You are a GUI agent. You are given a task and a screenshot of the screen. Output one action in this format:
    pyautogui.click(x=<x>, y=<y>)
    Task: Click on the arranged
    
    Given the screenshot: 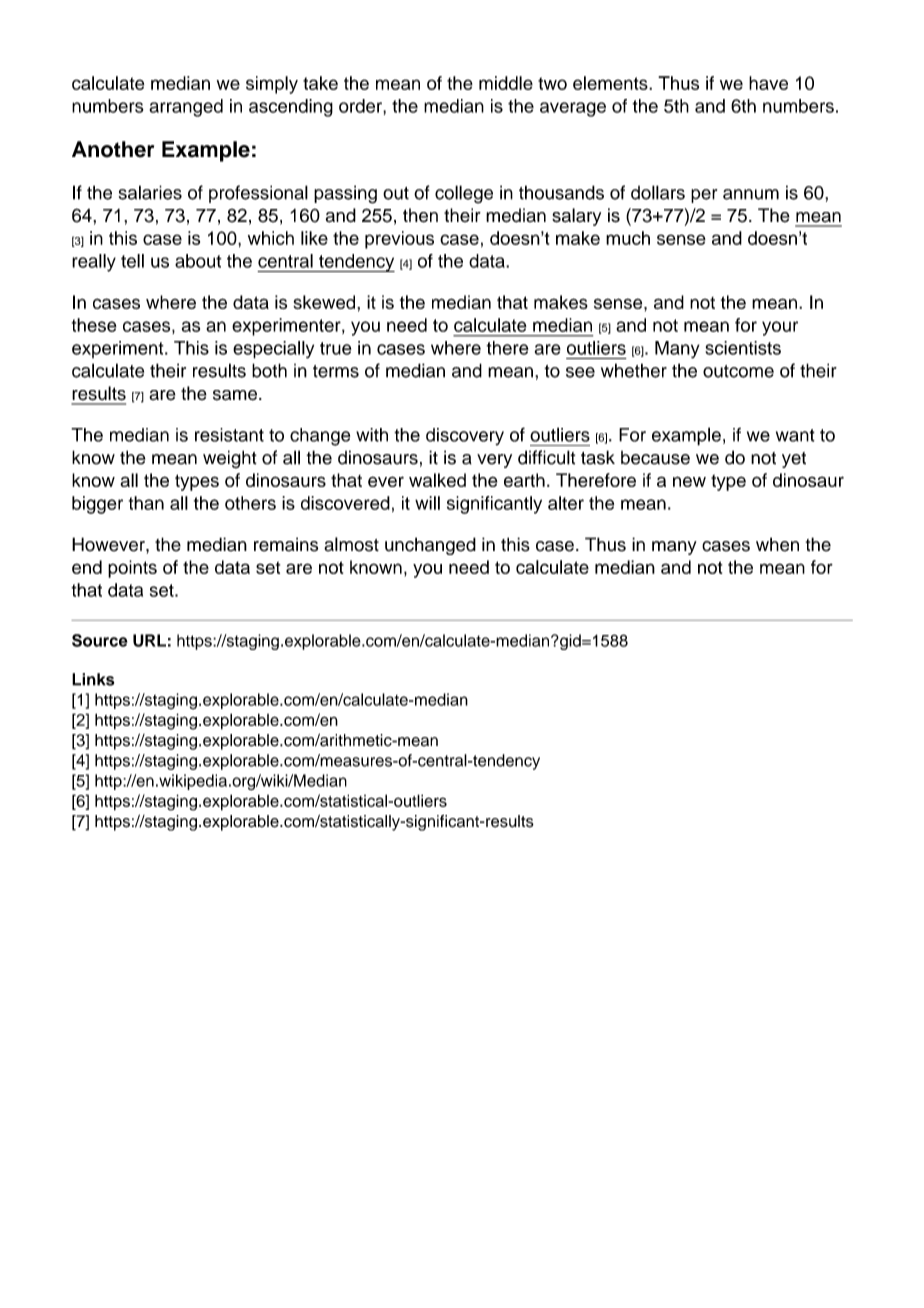 What is the action you would take?
    pyautogui.click(x=186, y=108)
